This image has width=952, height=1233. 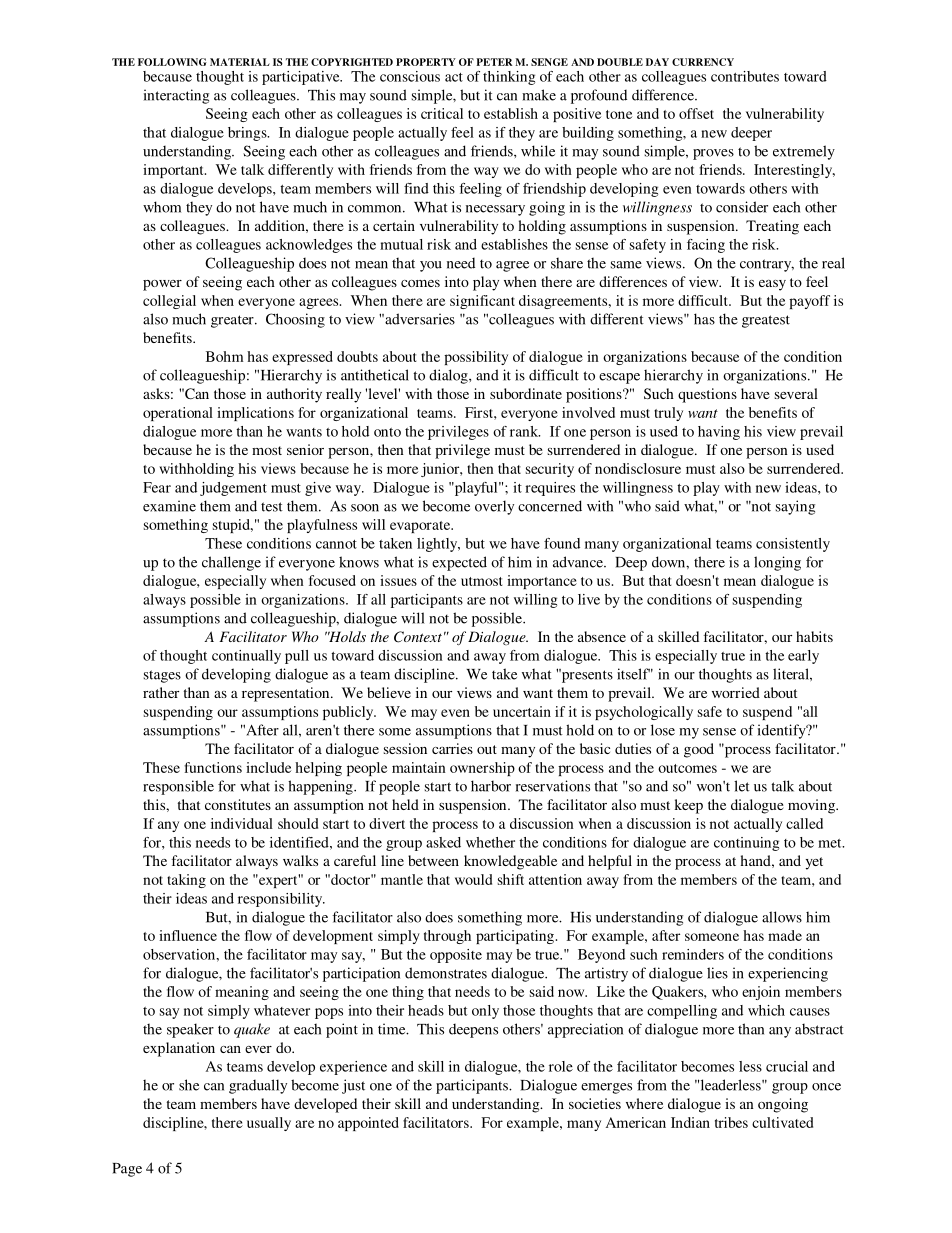 I want to click on contributes, so click(x=745, y=76).
